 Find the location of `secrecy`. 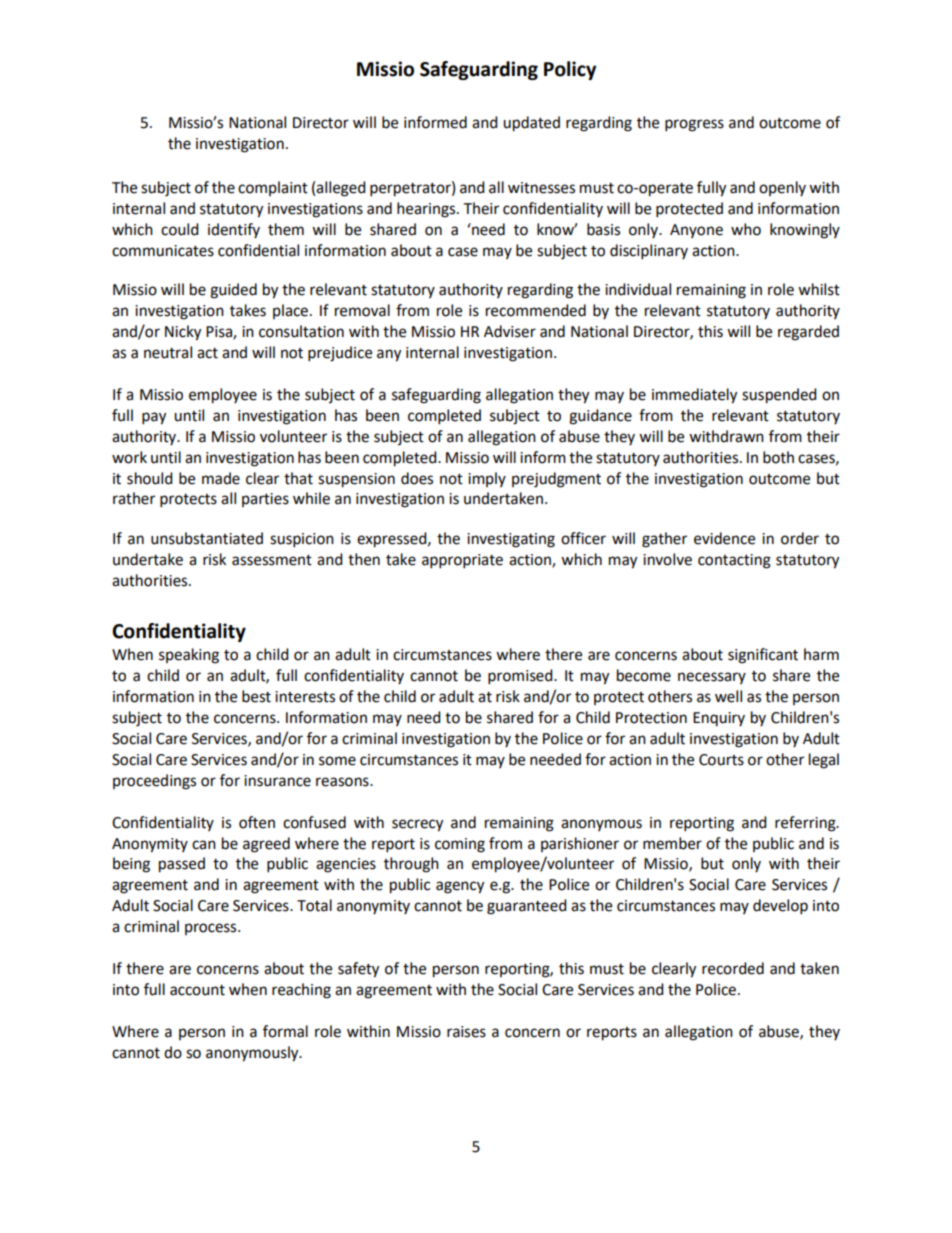

secrecy is located at coordinates (417, 825).
